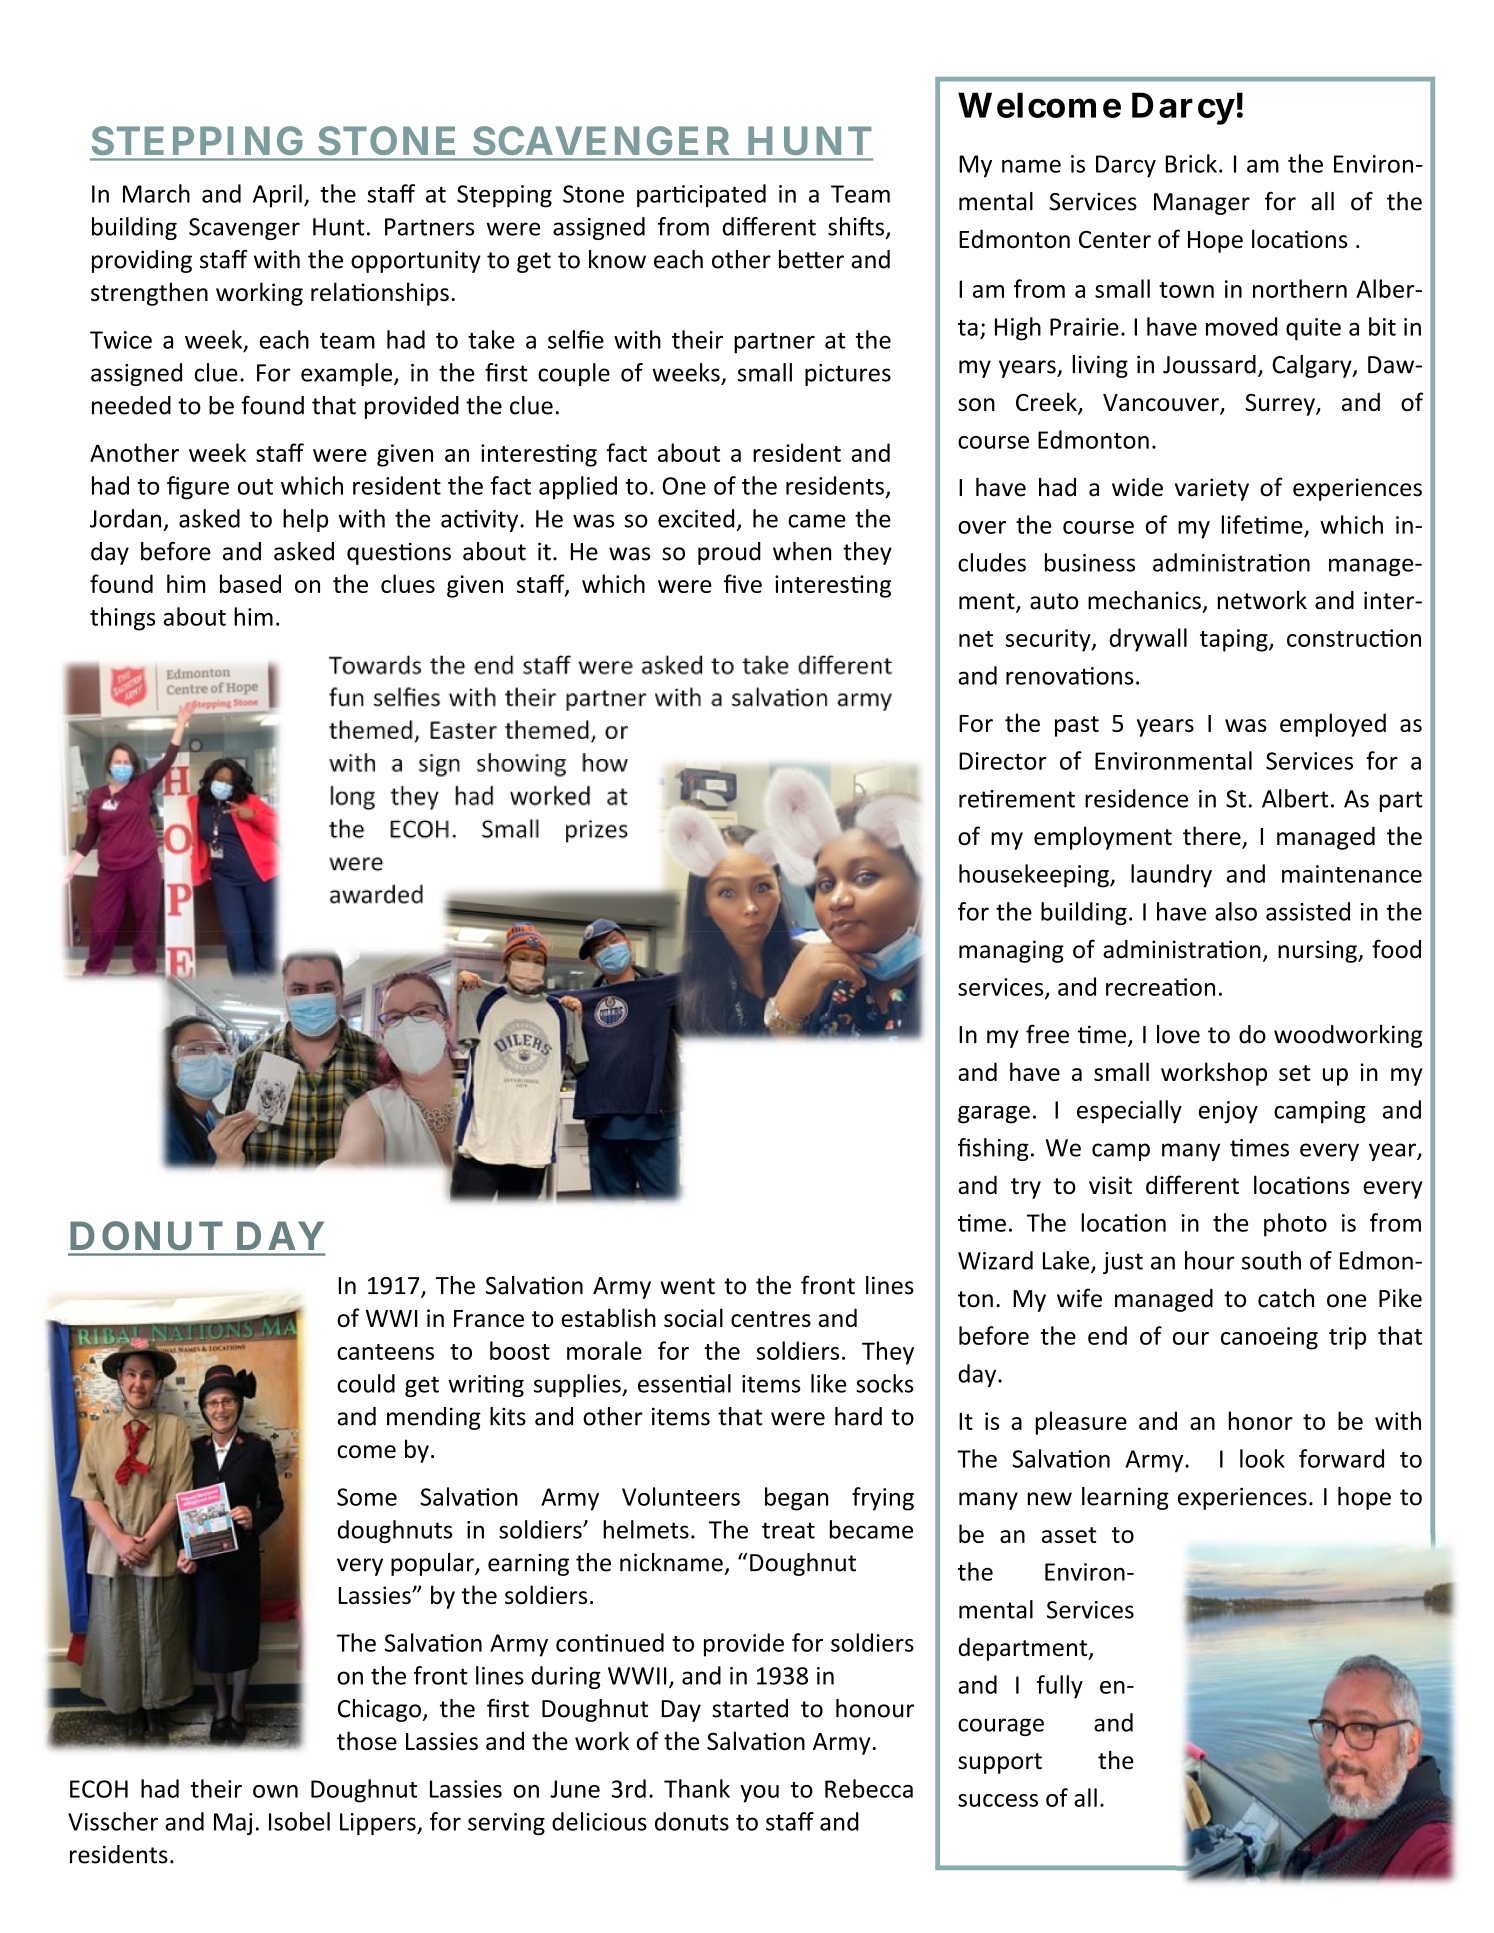  I want to click on honor, so click(1261, 1420).
